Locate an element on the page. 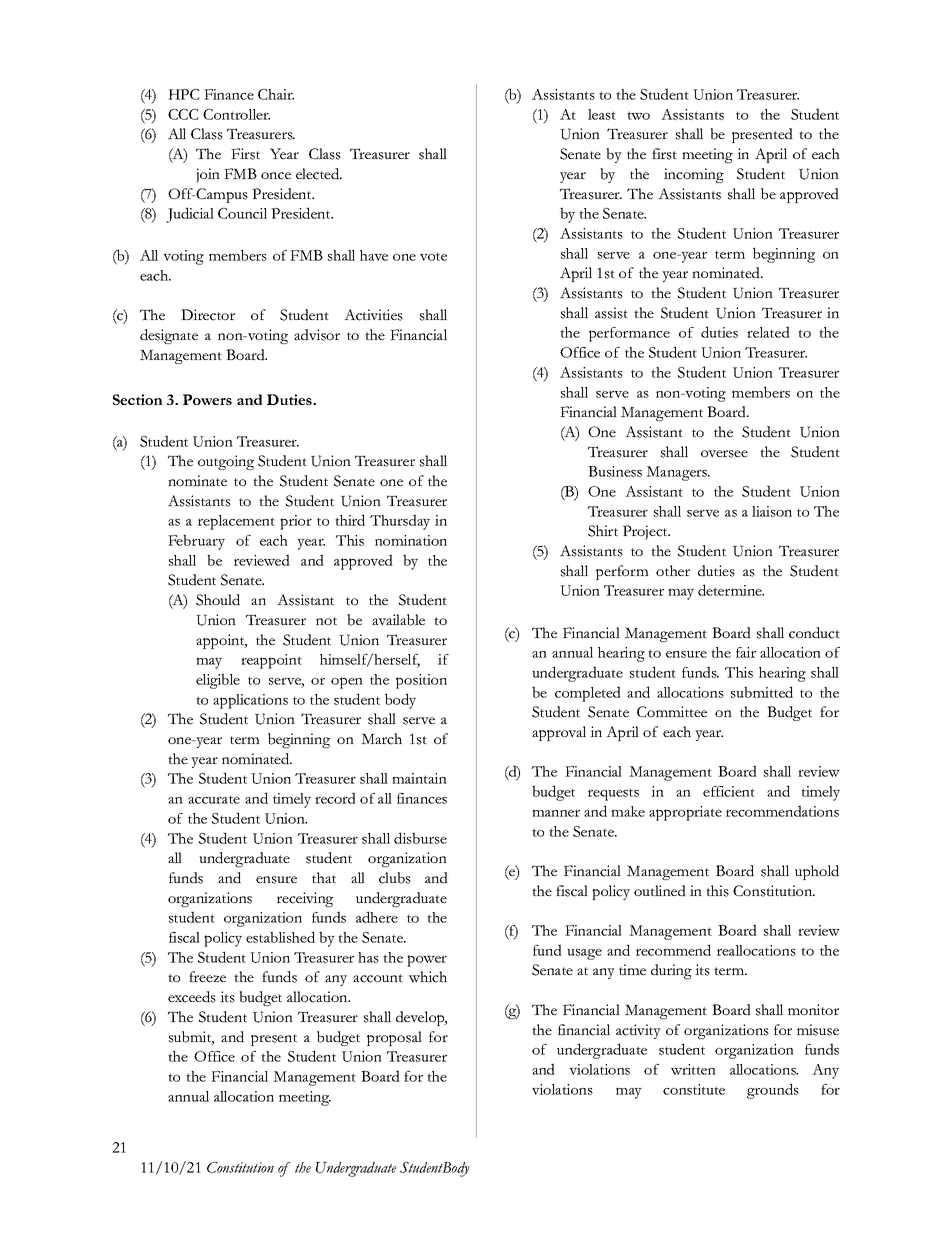 The image size is (952, 1233). efficient is located at coordinates (729, 791).
